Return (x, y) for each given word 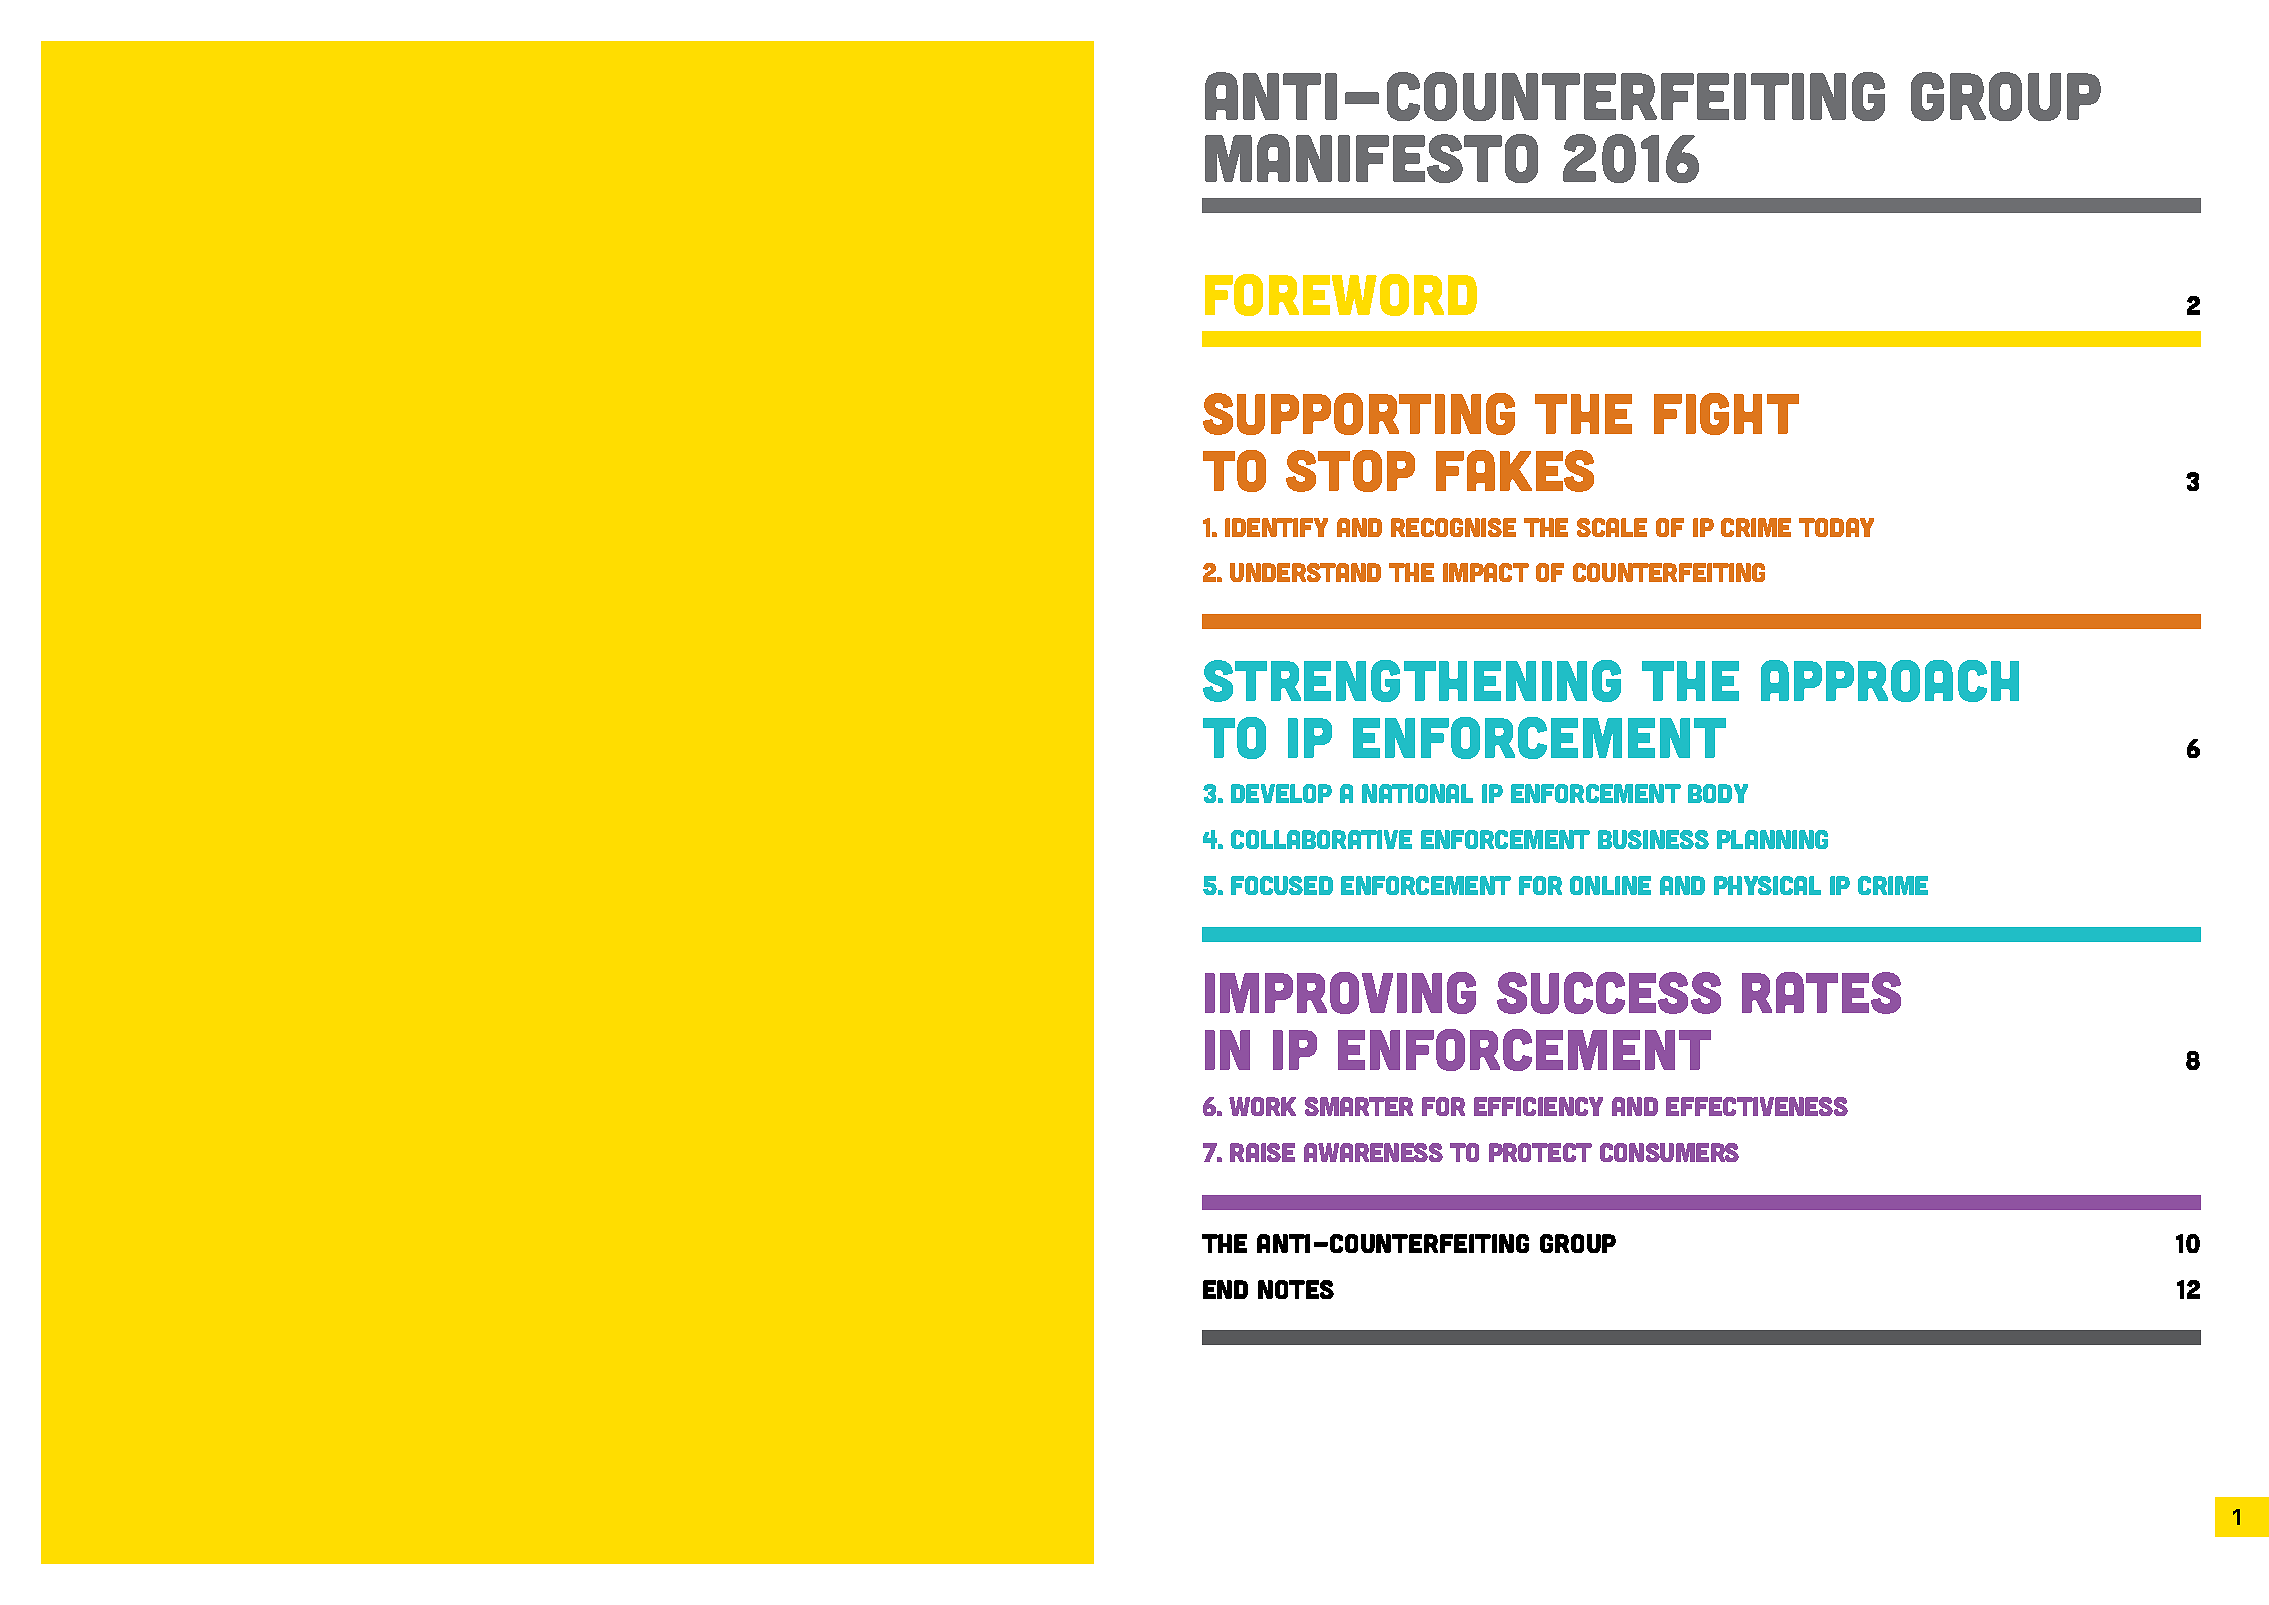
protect (1540, 1152)
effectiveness (1757, 1106)
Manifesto (1371, 158)
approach (1890, 681)
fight (1726, 414)
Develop (1281, 793)
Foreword (1341, 295)
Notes (1296, 1289)
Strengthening (1412, 681)
